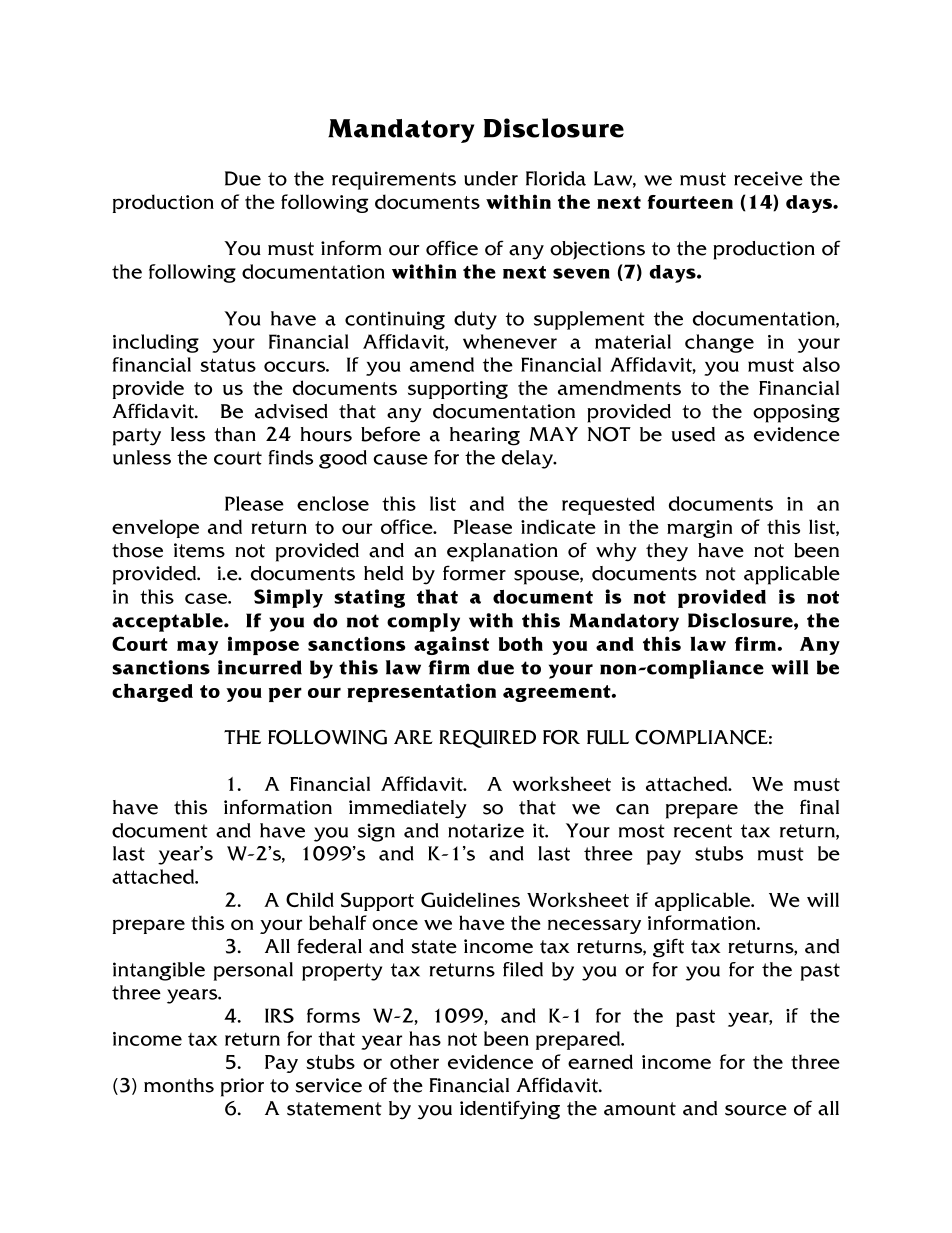 The width and height of the screenshot is (952, 1233). I want to click on FULL, so click(608, 737).
